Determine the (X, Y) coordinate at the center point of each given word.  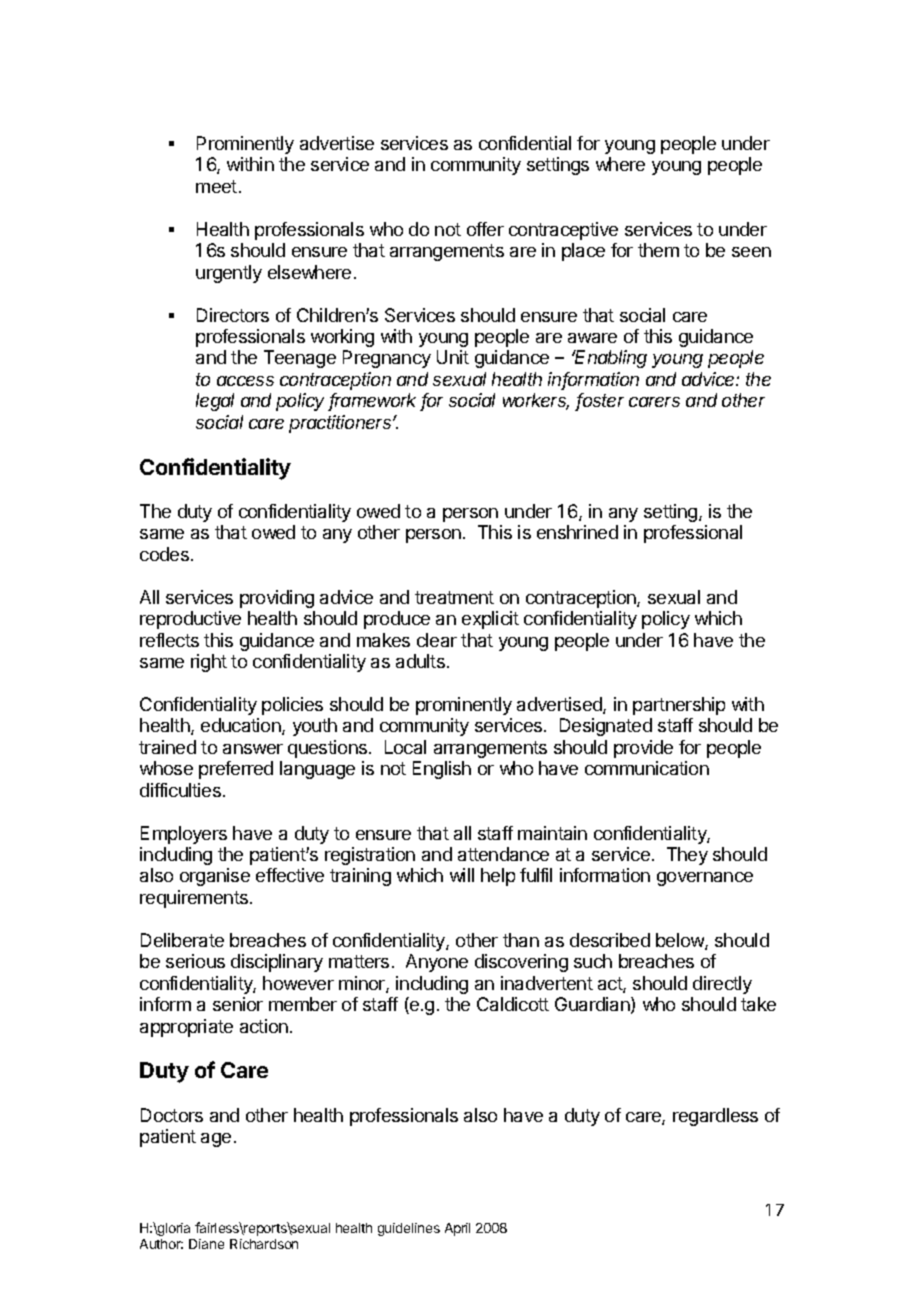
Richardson (264, 1244)
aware (592, 338)
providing (277, 599)
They (687, 856)
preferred (236, 770)
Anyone (437, 963)
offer (485, 229)
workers (536, 401)
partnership (679, 706)
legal (215, 402)
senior (238, 1004)
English (442, 770)
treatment (454, 597)
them (658, 250)
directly (722, 985)
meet (216, 186)
